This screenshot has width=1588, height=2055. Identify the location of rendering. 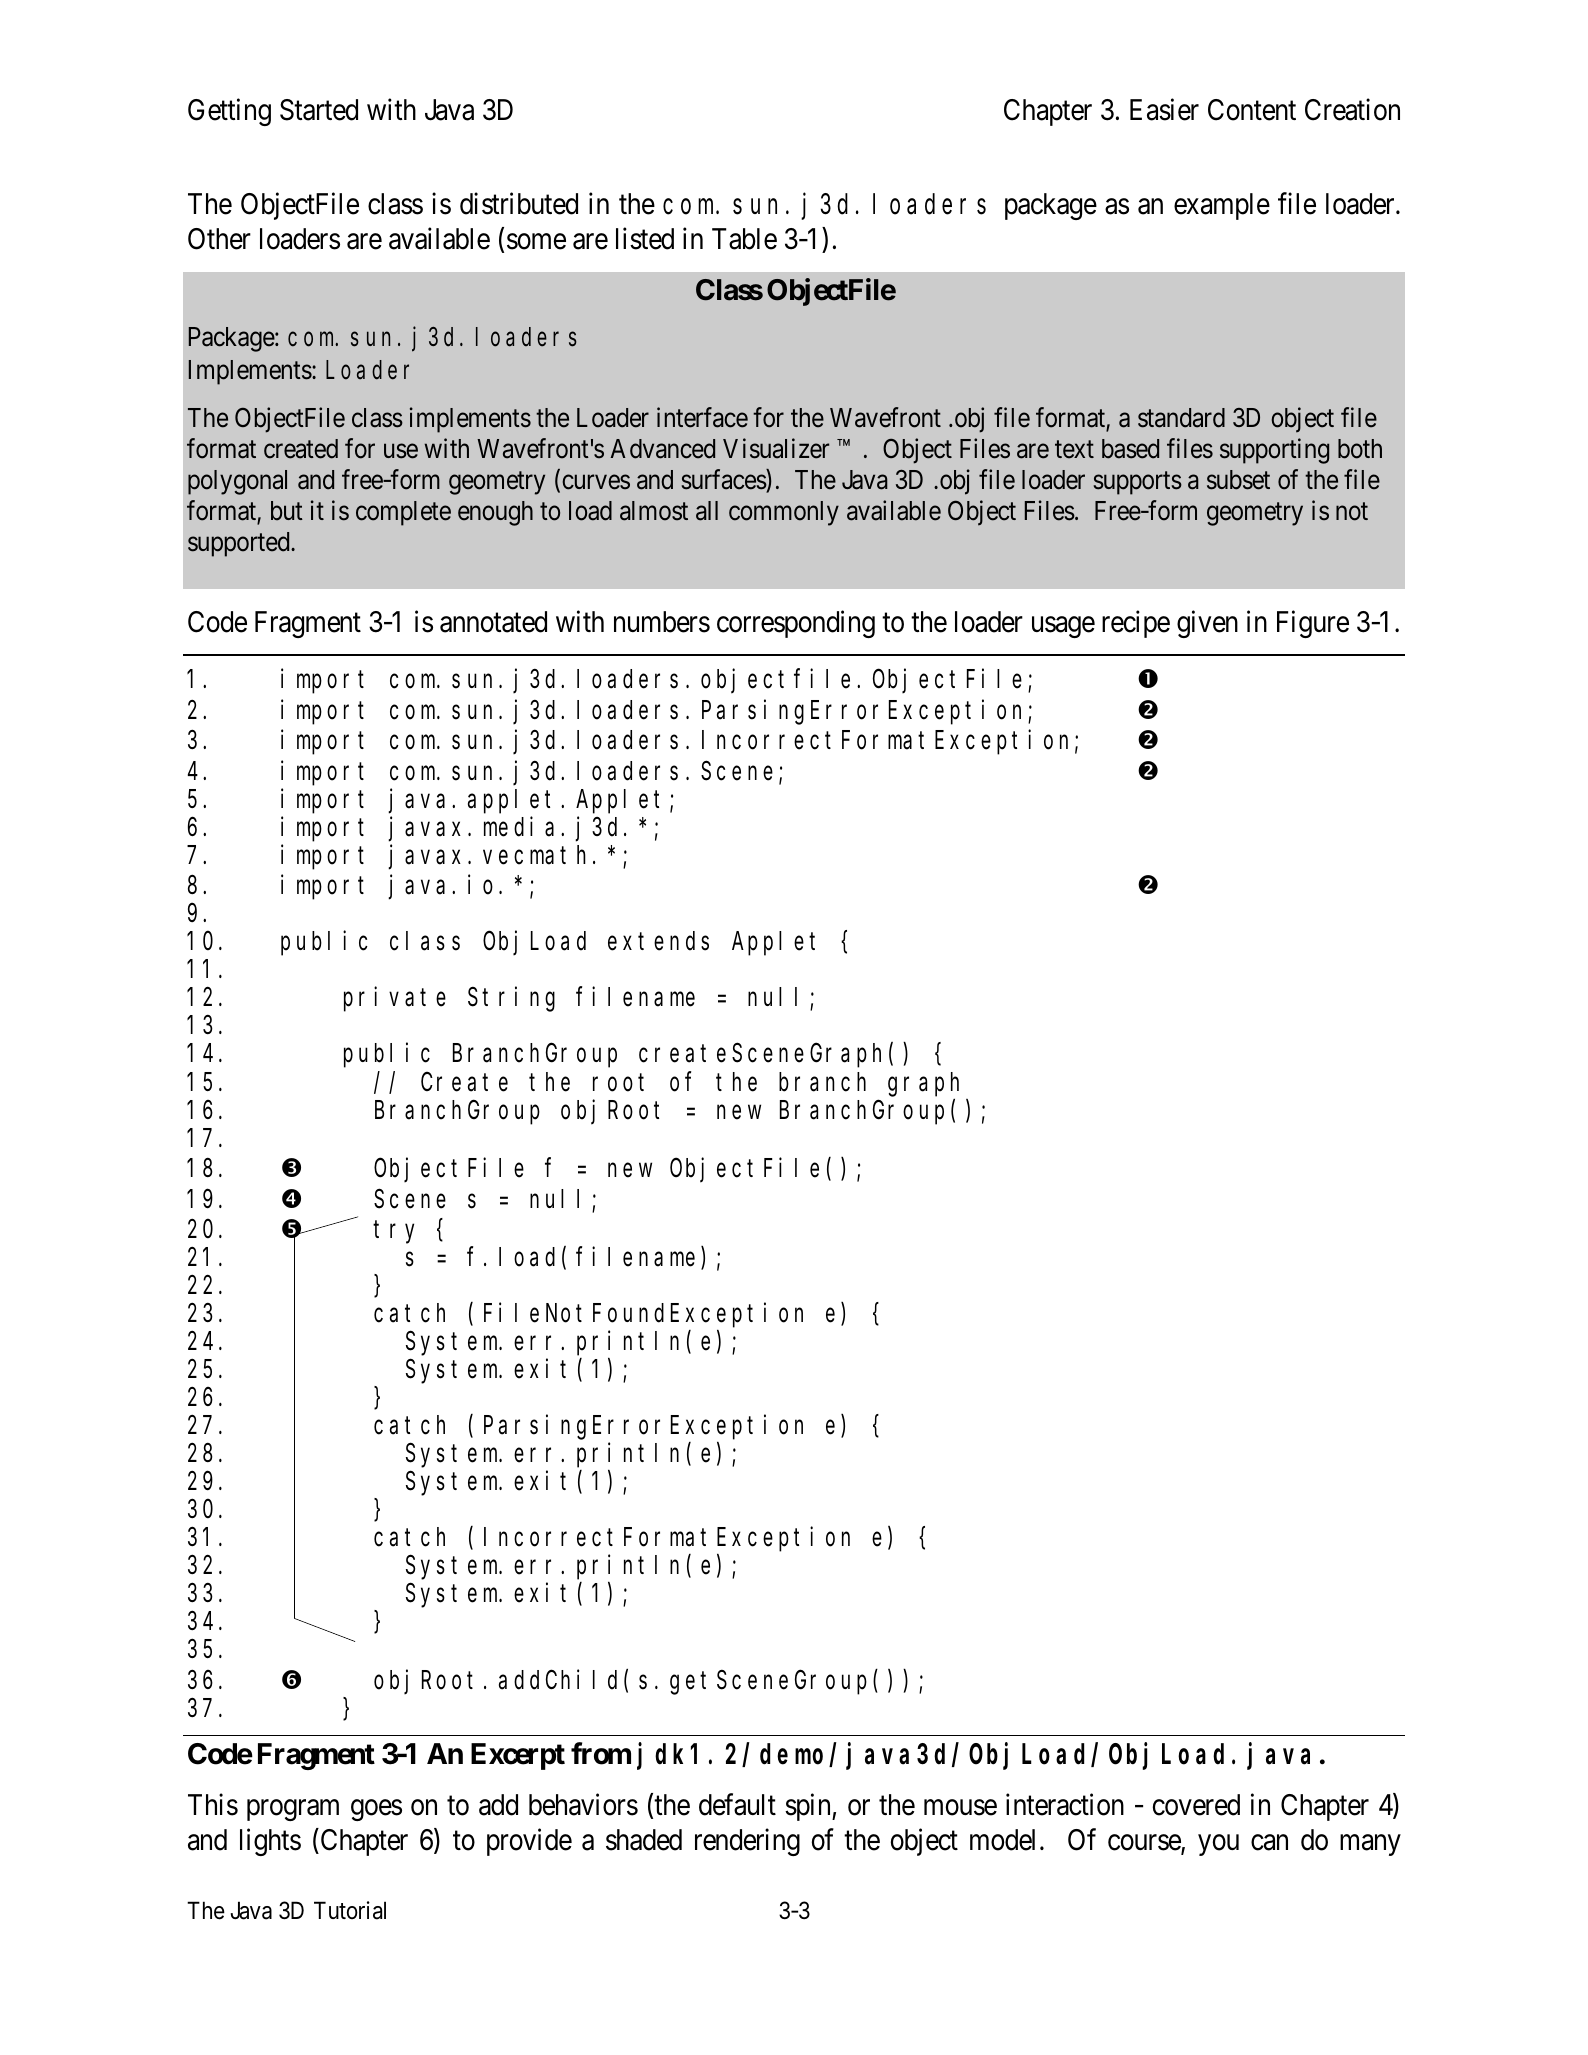
(747, 1842).
